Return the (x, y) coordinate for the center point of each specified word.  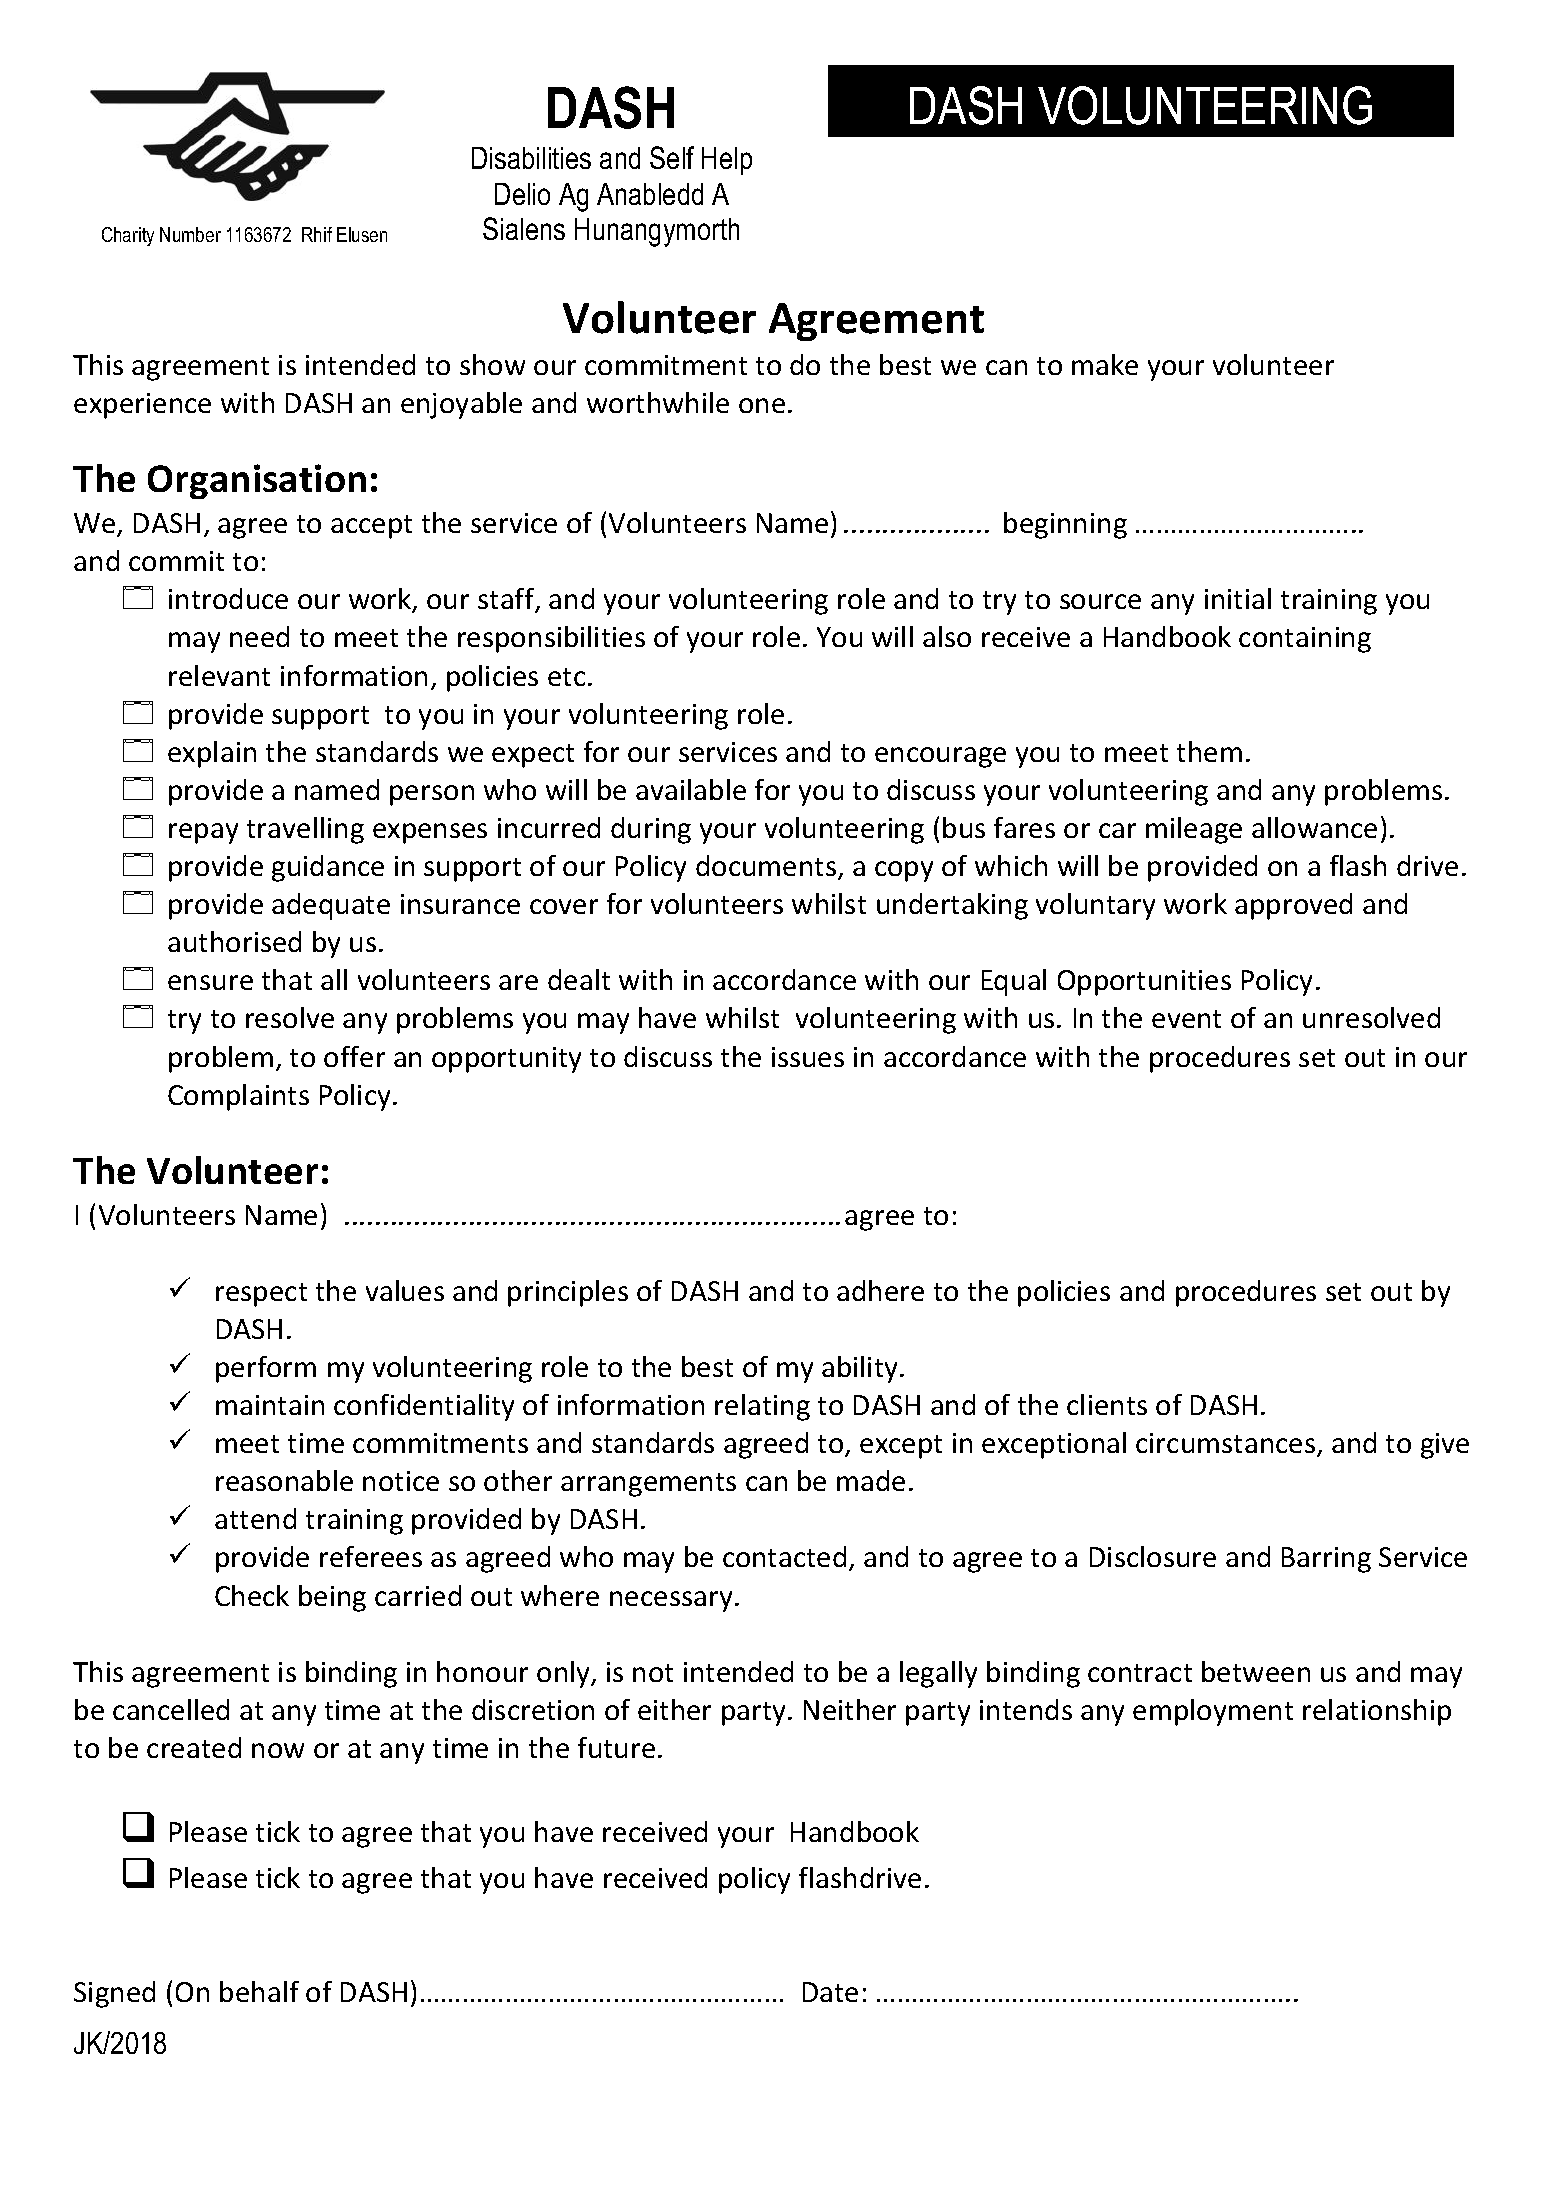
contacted (784, 1556)
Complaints (238, 1097)
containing (1305, 640)
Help (727, 161)
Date (830, 1992)
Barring (1326, 1560)
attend (255, 1518)
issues (808, 1057)
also (947, 636)
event (1186, 1019)
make (1105, 364)
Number (190, 234)
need (259, 636)
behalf (259, 1991)
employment (1213, 1712)
